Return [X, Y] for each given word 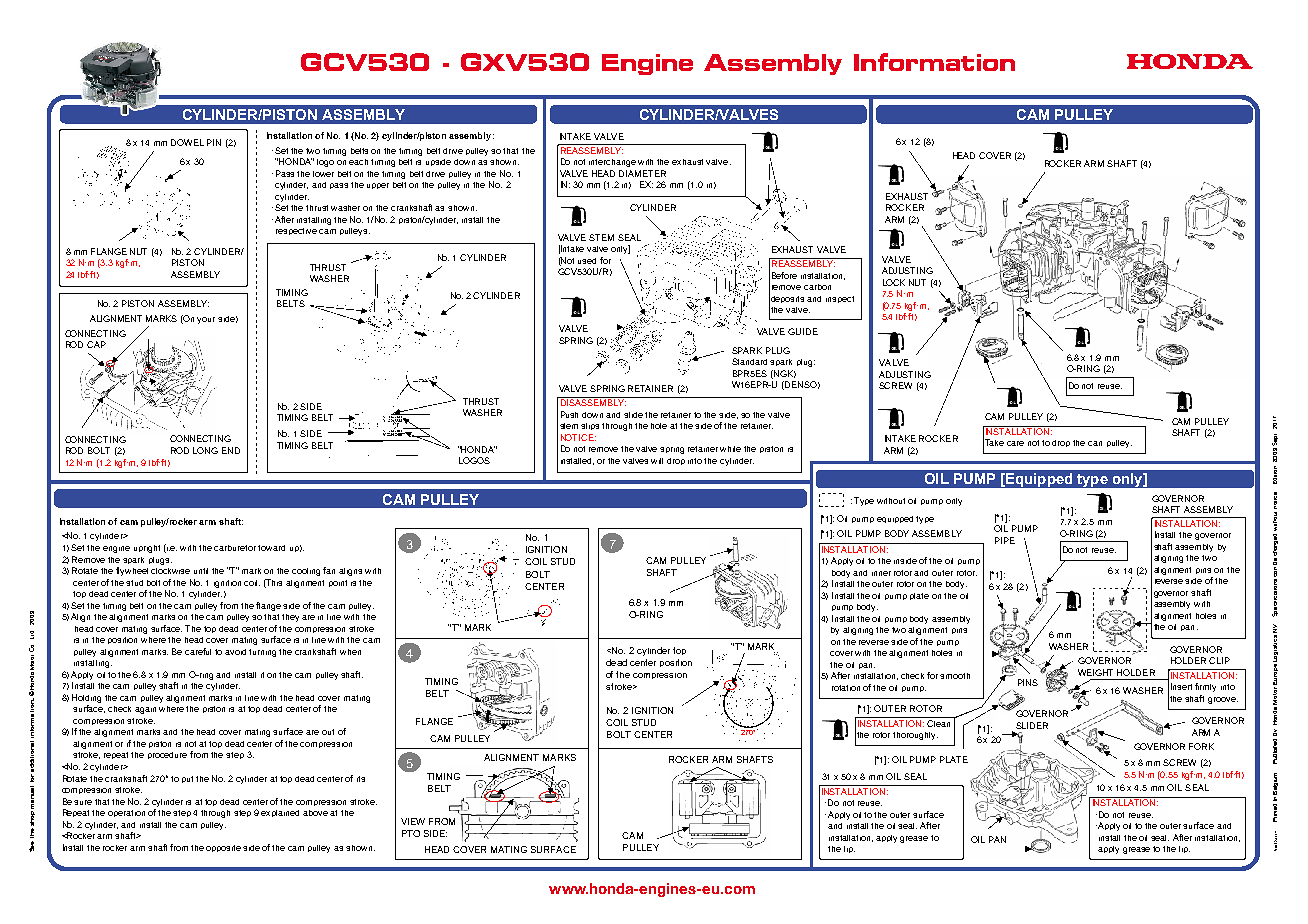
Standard [749, 361]
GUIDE [803, 331]
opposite [223, 848]
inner [881, 573]
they [290, 618]
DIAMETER [642, 173]
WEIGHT [1095, 672]
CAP [96, 344]
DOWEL [187, 142]
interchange [612, 163]
